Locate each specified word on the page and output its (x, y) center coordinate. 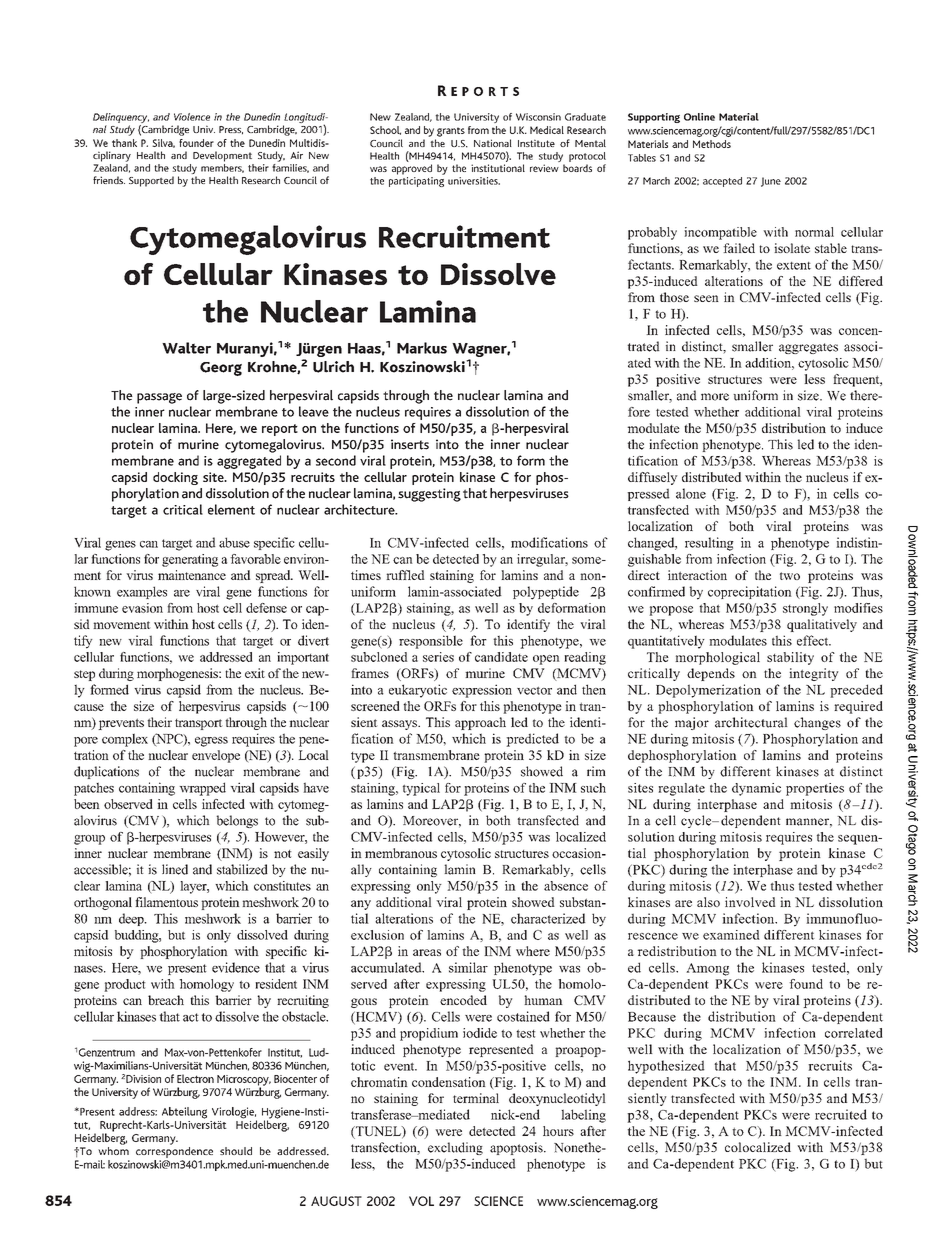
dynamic (756, 789)
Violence (192, 117)
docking (175, 478)
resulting (709, 544)
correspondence (174, 1151)
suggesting (429, 495)
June (771, 182)
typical (421, 789)
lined (175, 869)
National (493, 143)
